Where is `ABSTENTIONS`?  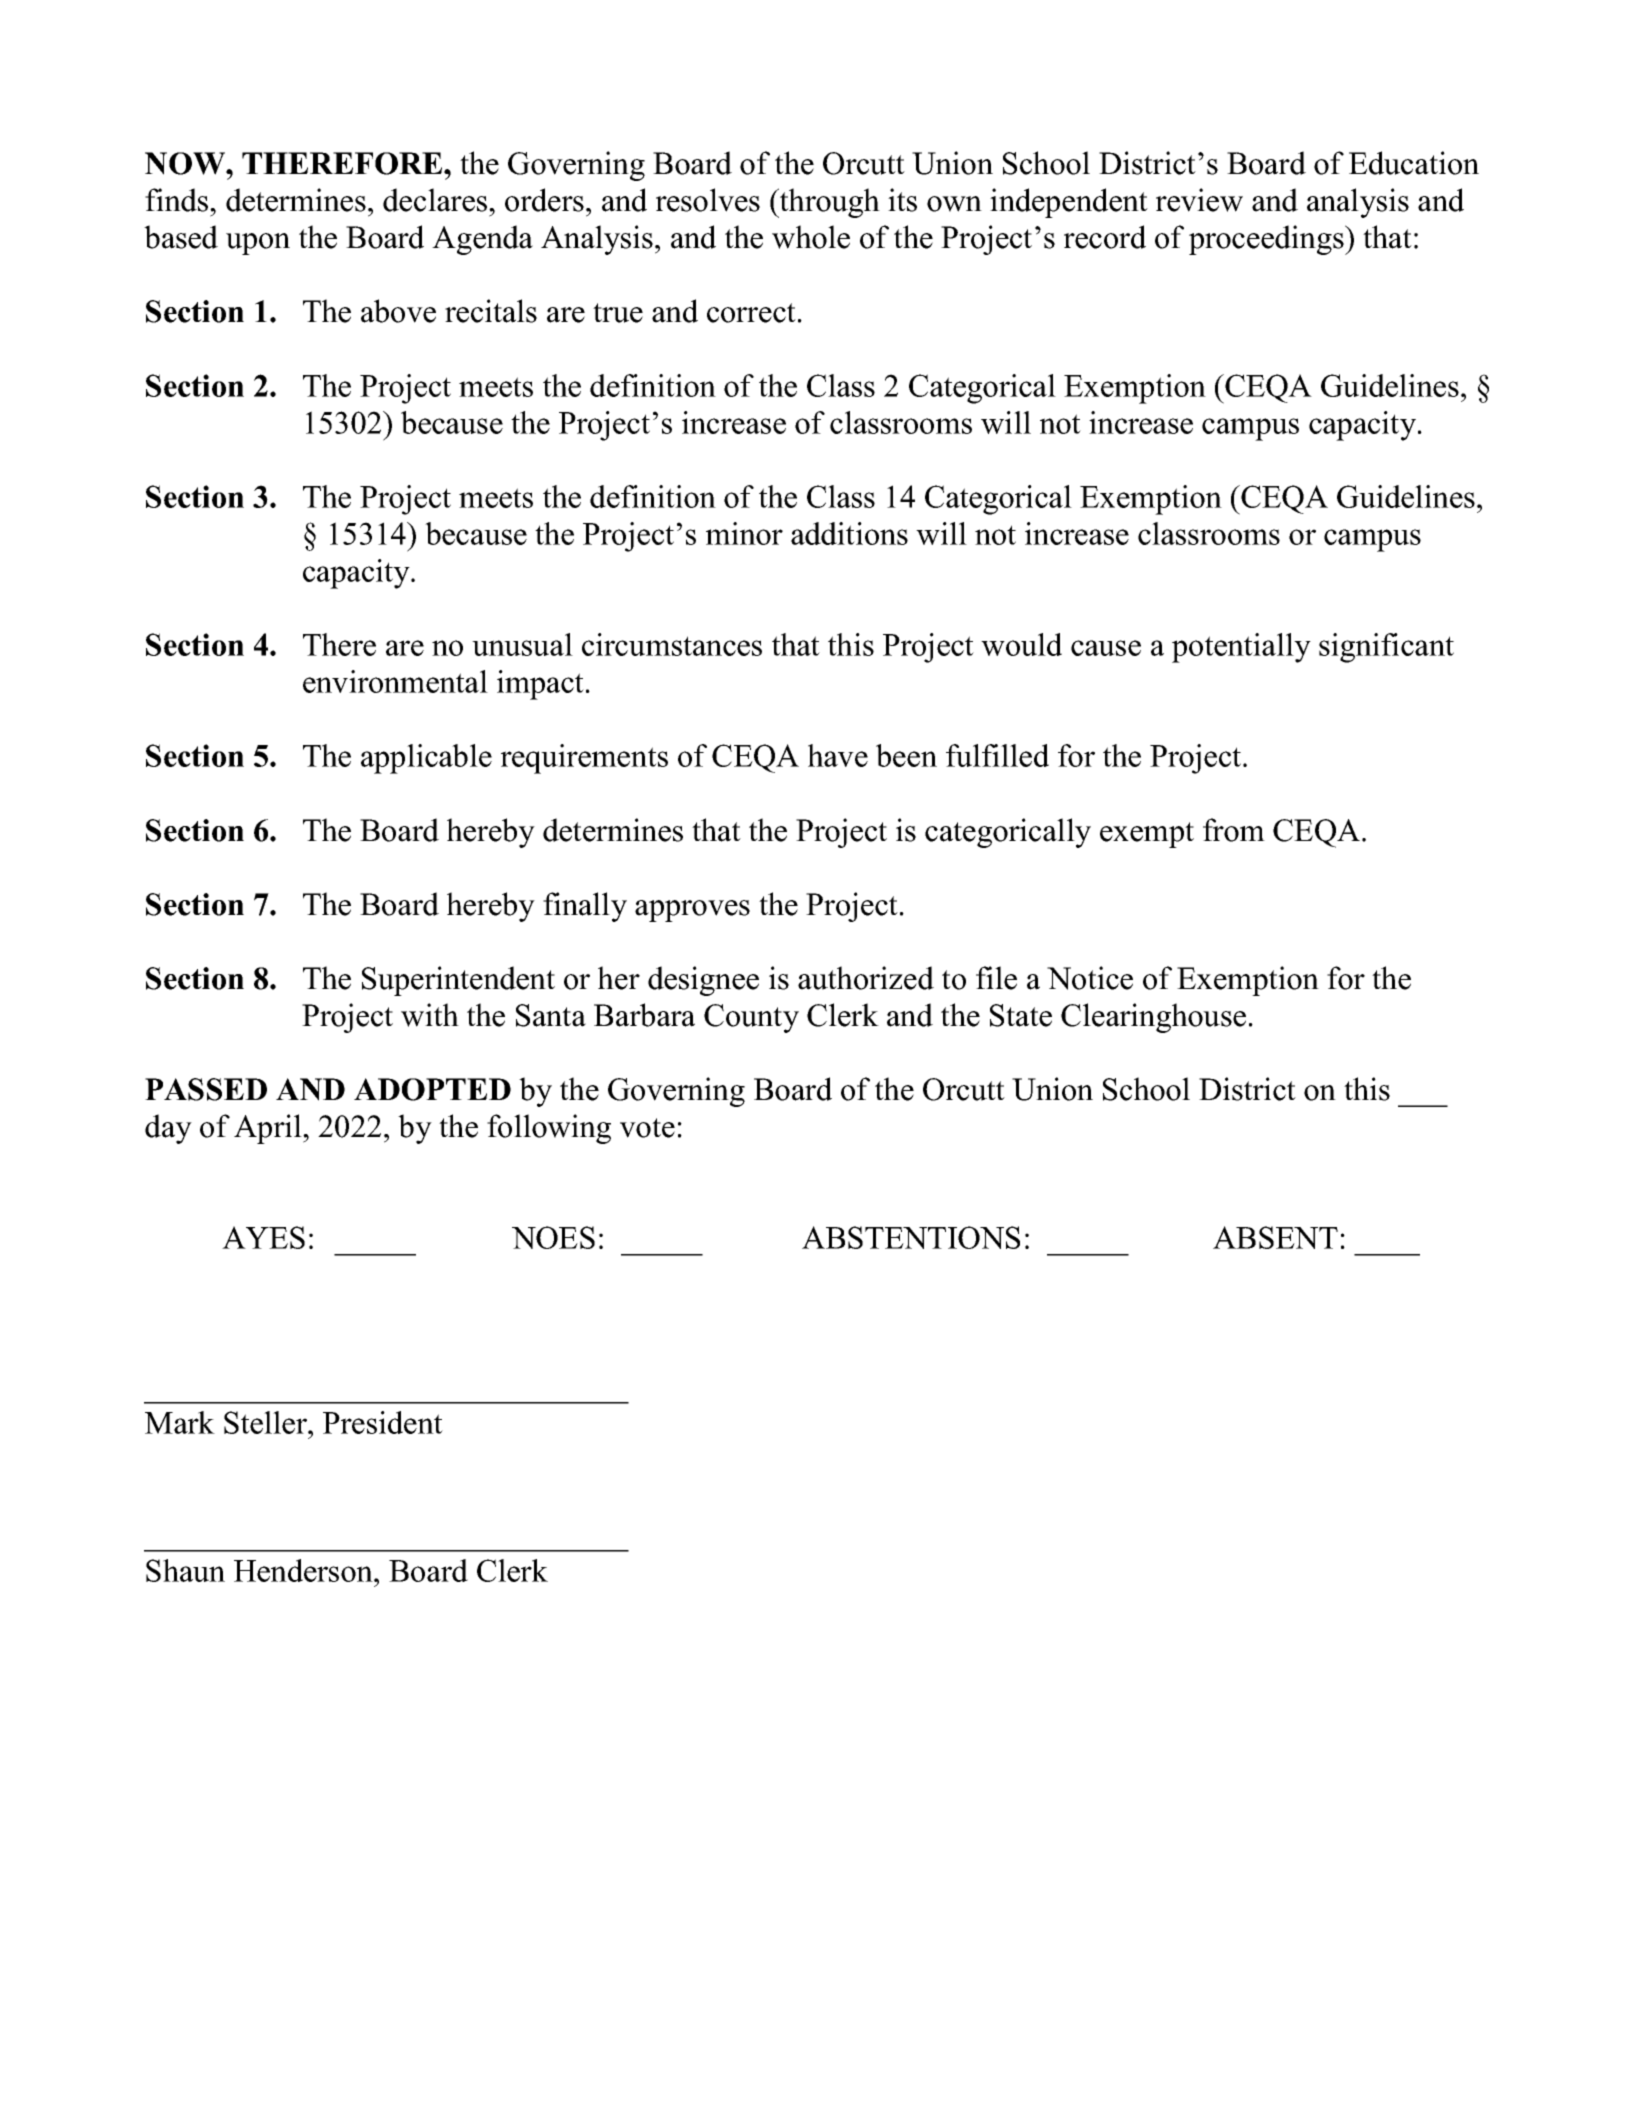
ABSTENTIONS is located at coordinates (911, 1237).
